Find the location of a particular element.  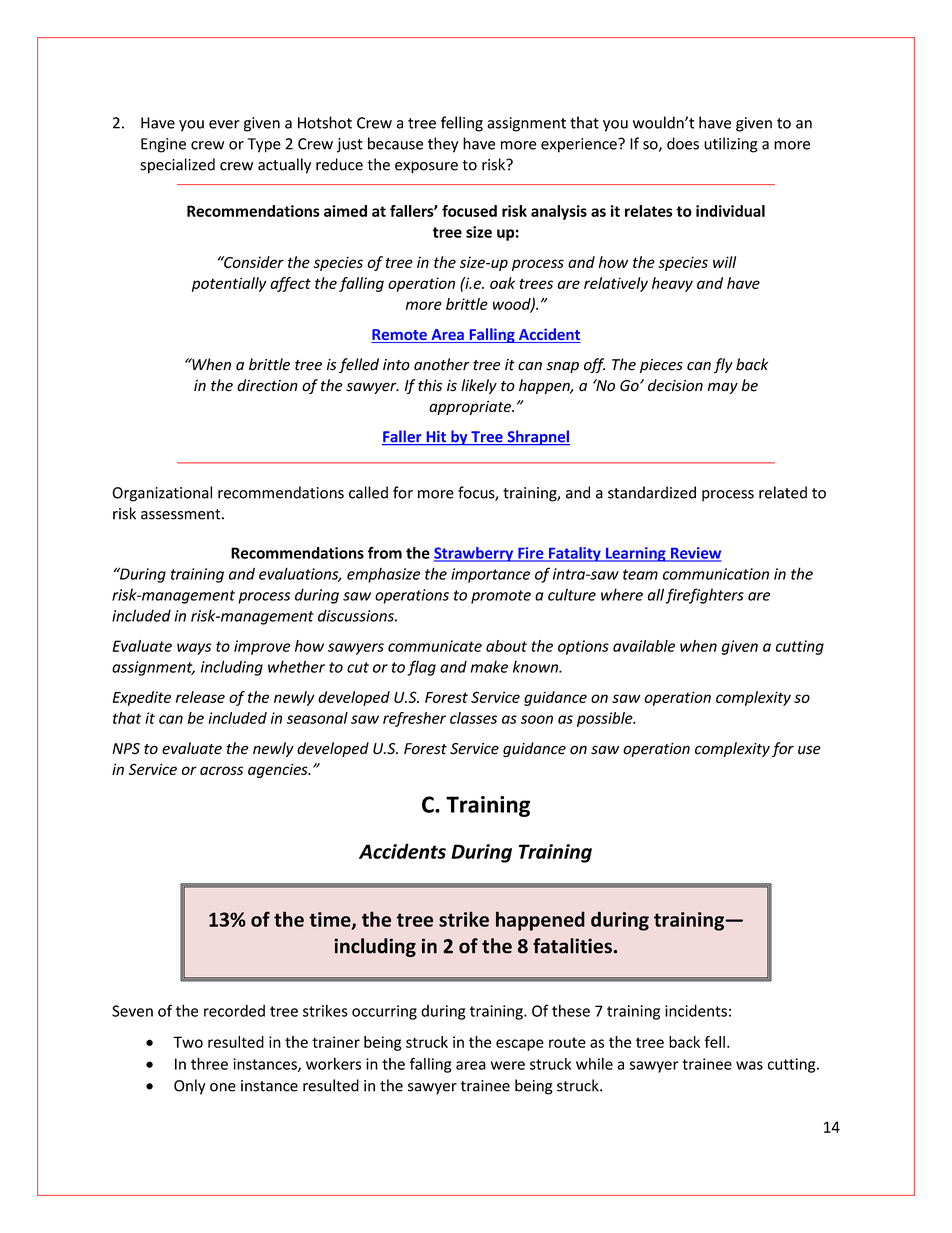

incidents is located at coordinates (696, 1010).
